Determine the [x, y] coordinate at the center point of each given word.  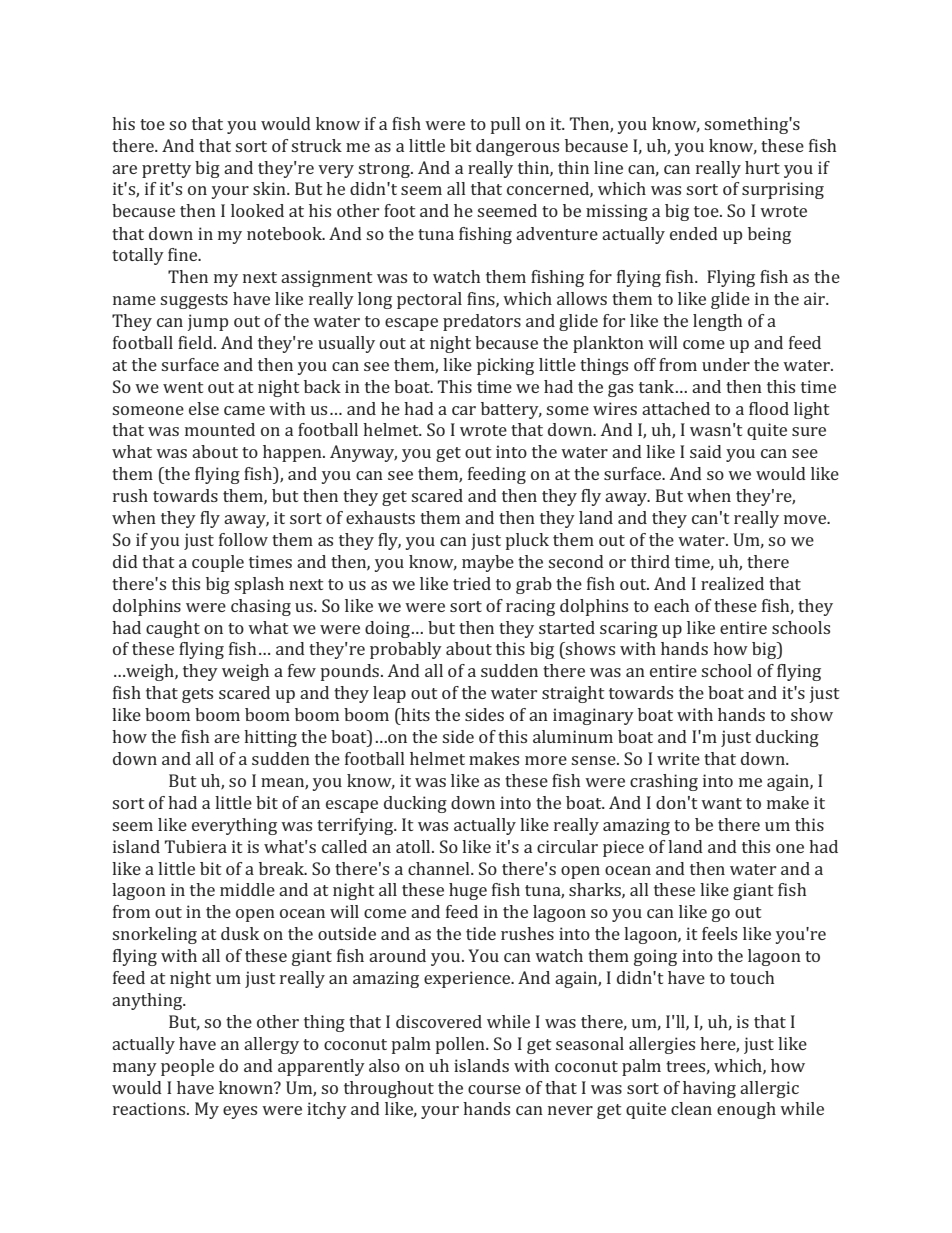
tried [472, 583]
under [726, 364]
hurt [762, 167]
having [709, 1089]
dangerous [517, 147]
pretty [166, 170]
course [494, 1089]
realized [732, 583]
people [187, 1067]
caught [173, 629]
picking [505, 366]
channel [440, 868]
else [204, 408]
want [721, 803]
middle [247, 889]
